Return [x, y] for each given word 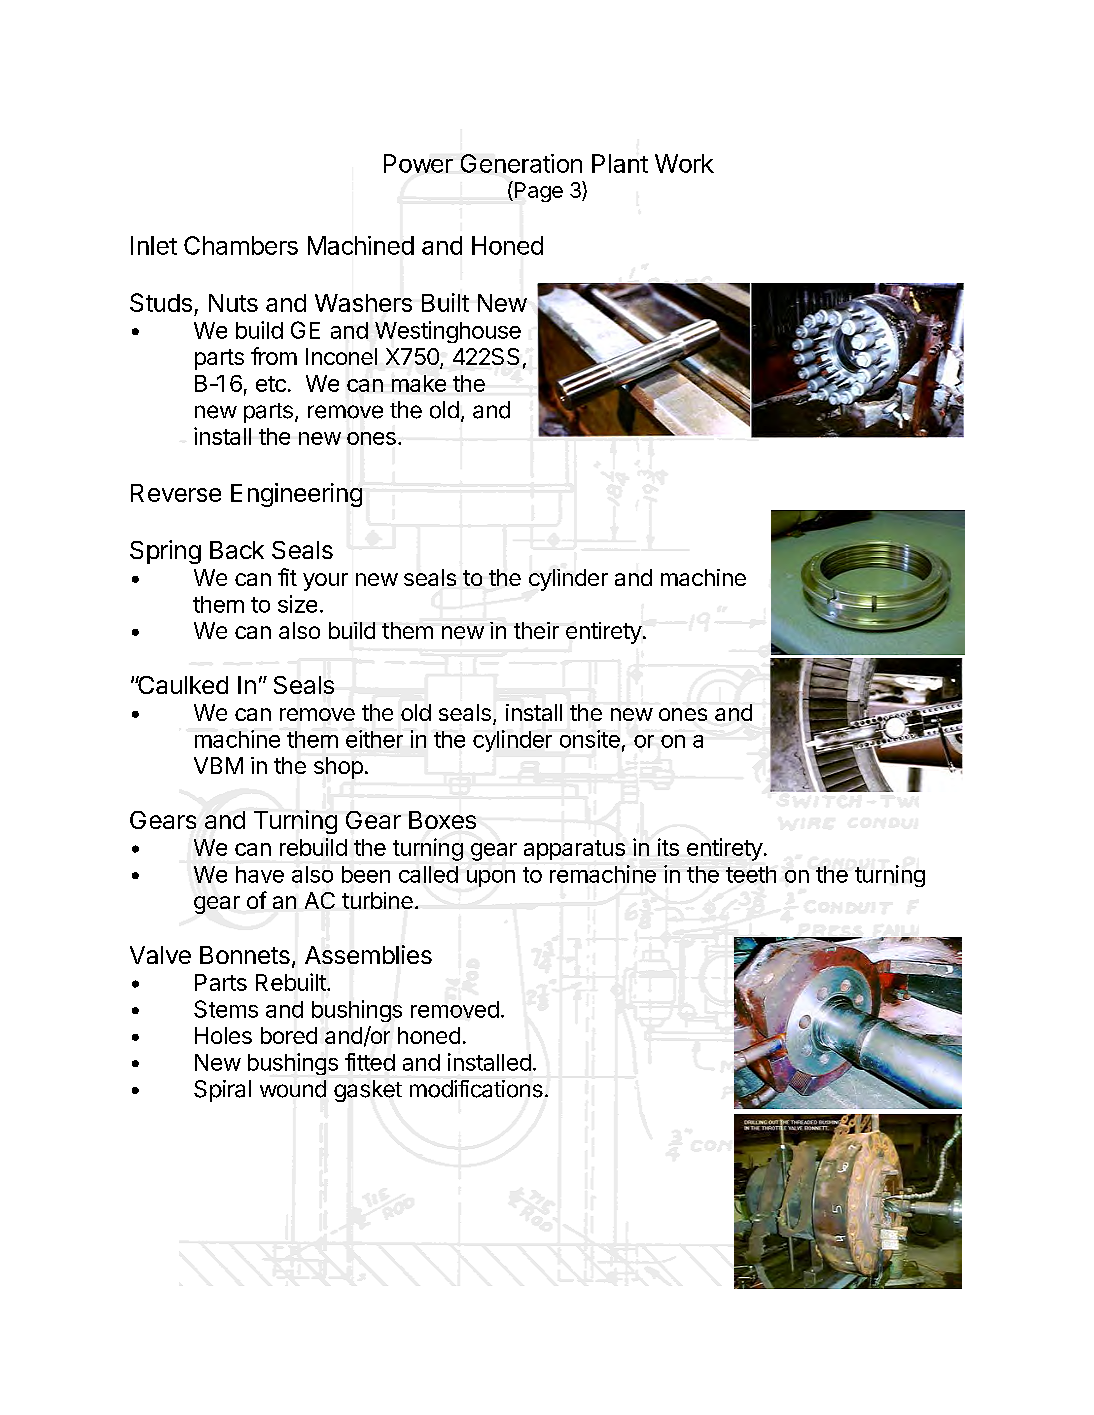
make [419, 383]
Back [237, 550]
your [325, 582]
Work [684, 163]
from [274, 356]
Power [418, 163]
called [428, 874]
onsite [590, 739]
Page [537, 191]
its [668, 847]
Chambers [241, 245]
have [260, 874]
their [536, 630]
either [374, 739]
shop [338, 768]
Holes [223, 1035]
